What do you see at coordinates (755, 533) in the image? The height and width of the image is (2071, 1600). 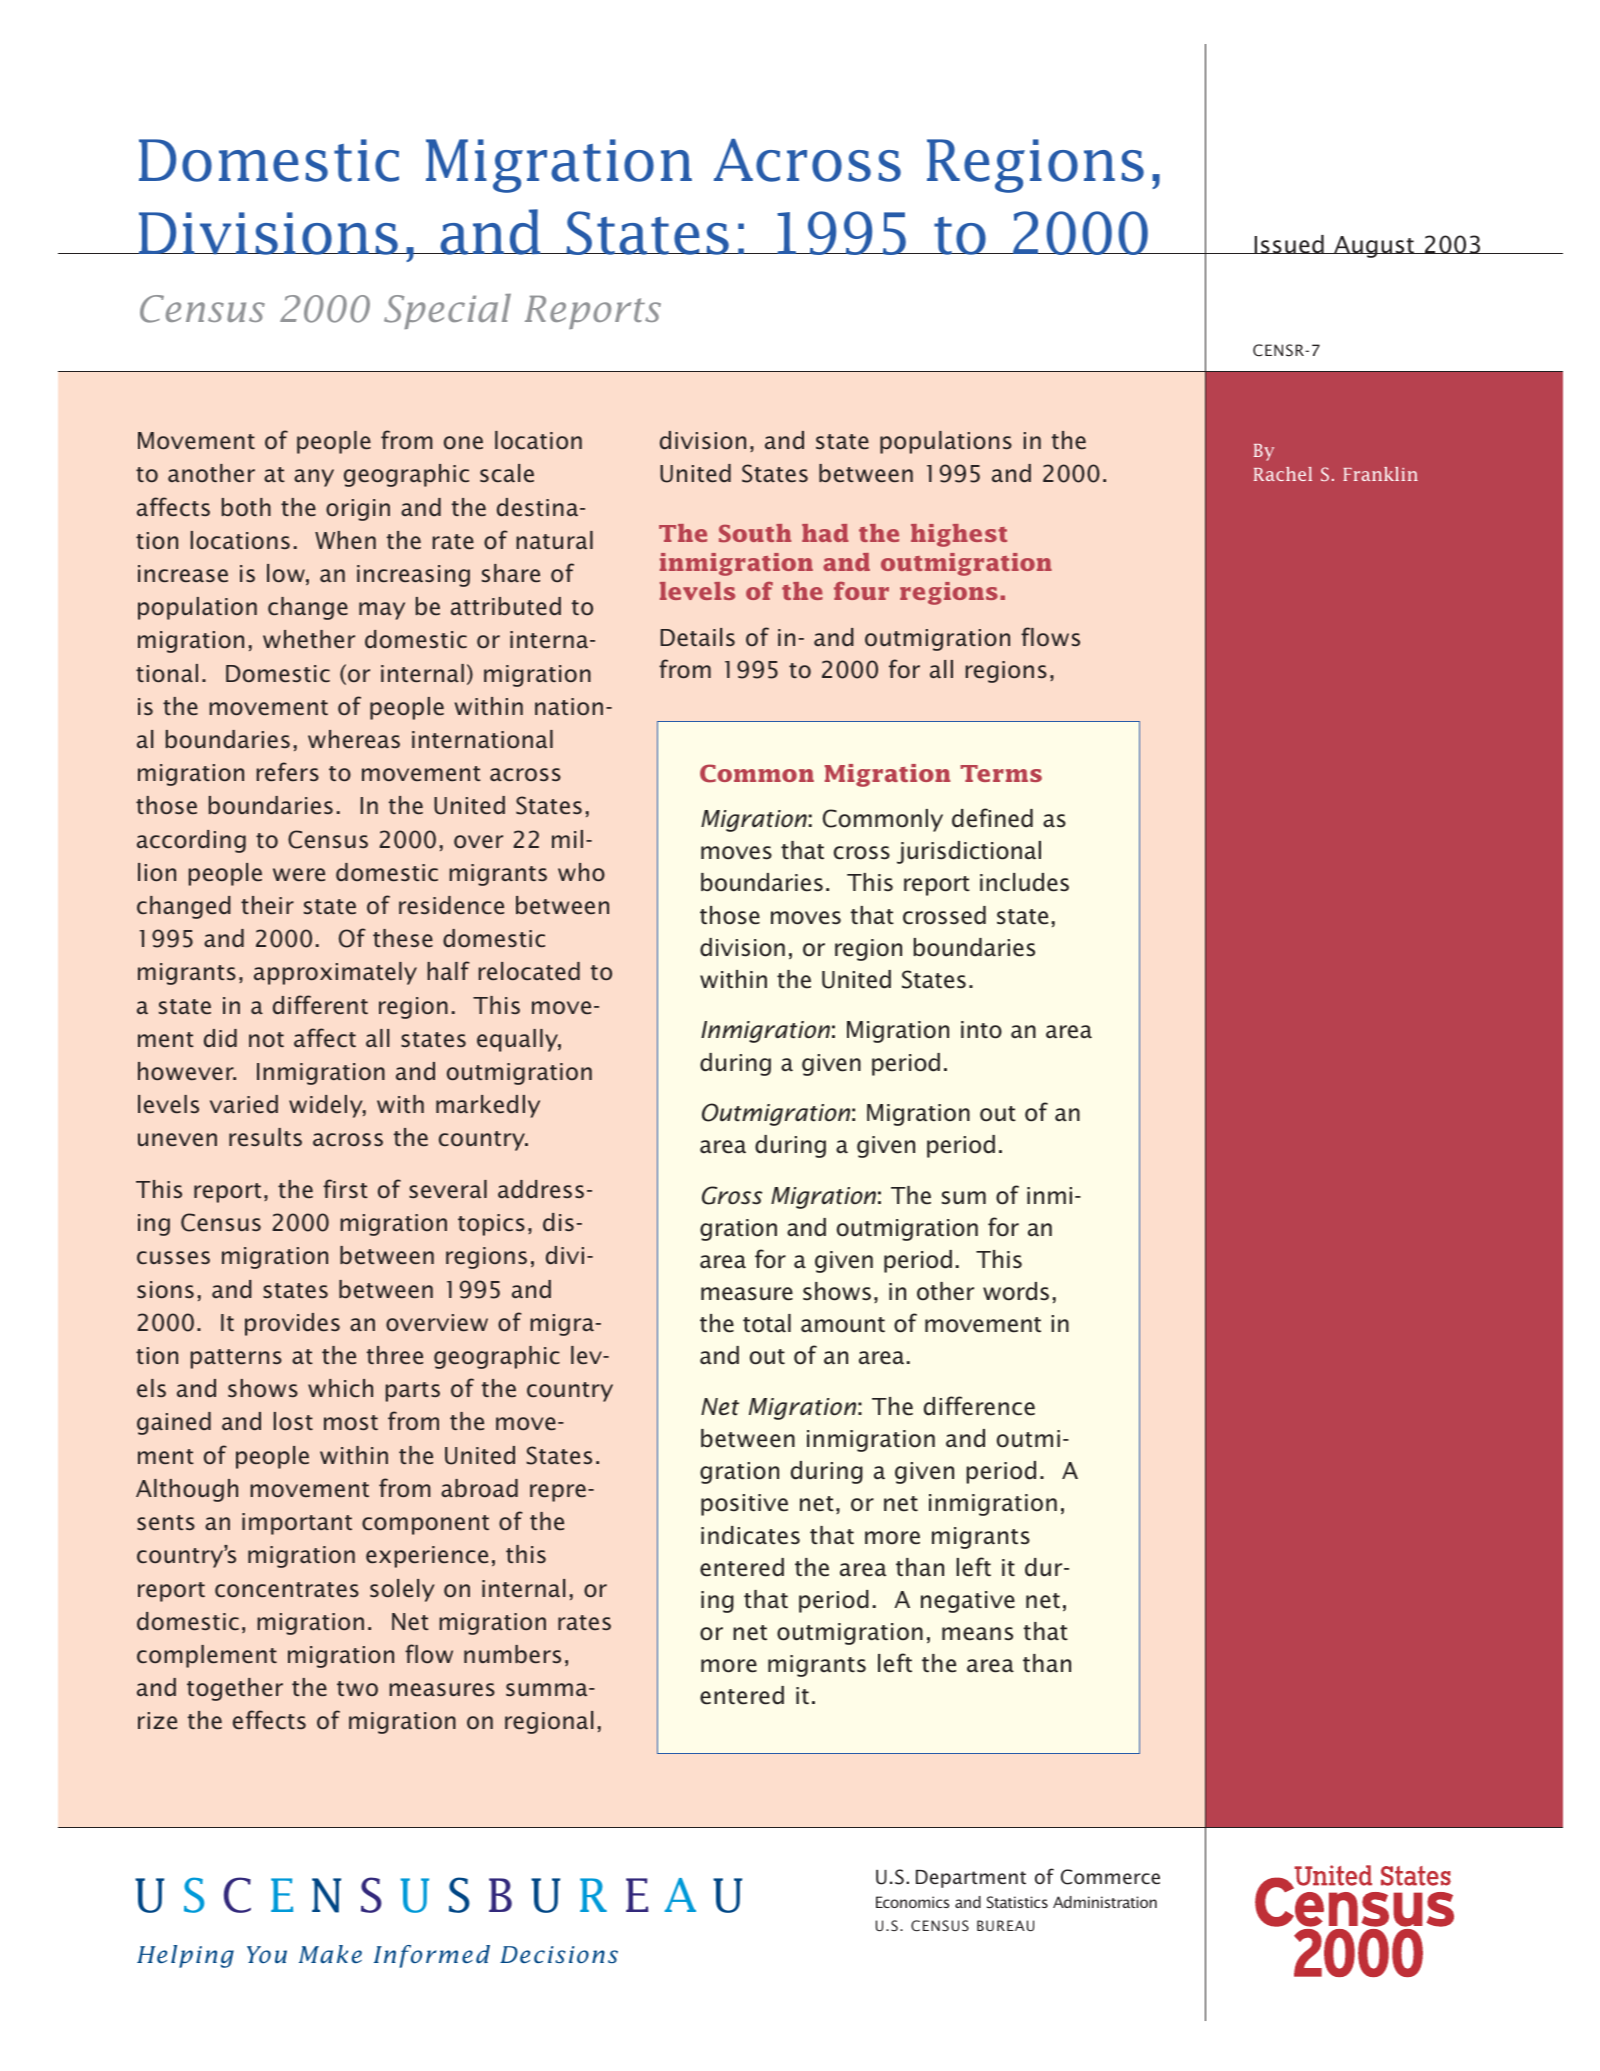 I see `South` at bounding box center [755, 533].
